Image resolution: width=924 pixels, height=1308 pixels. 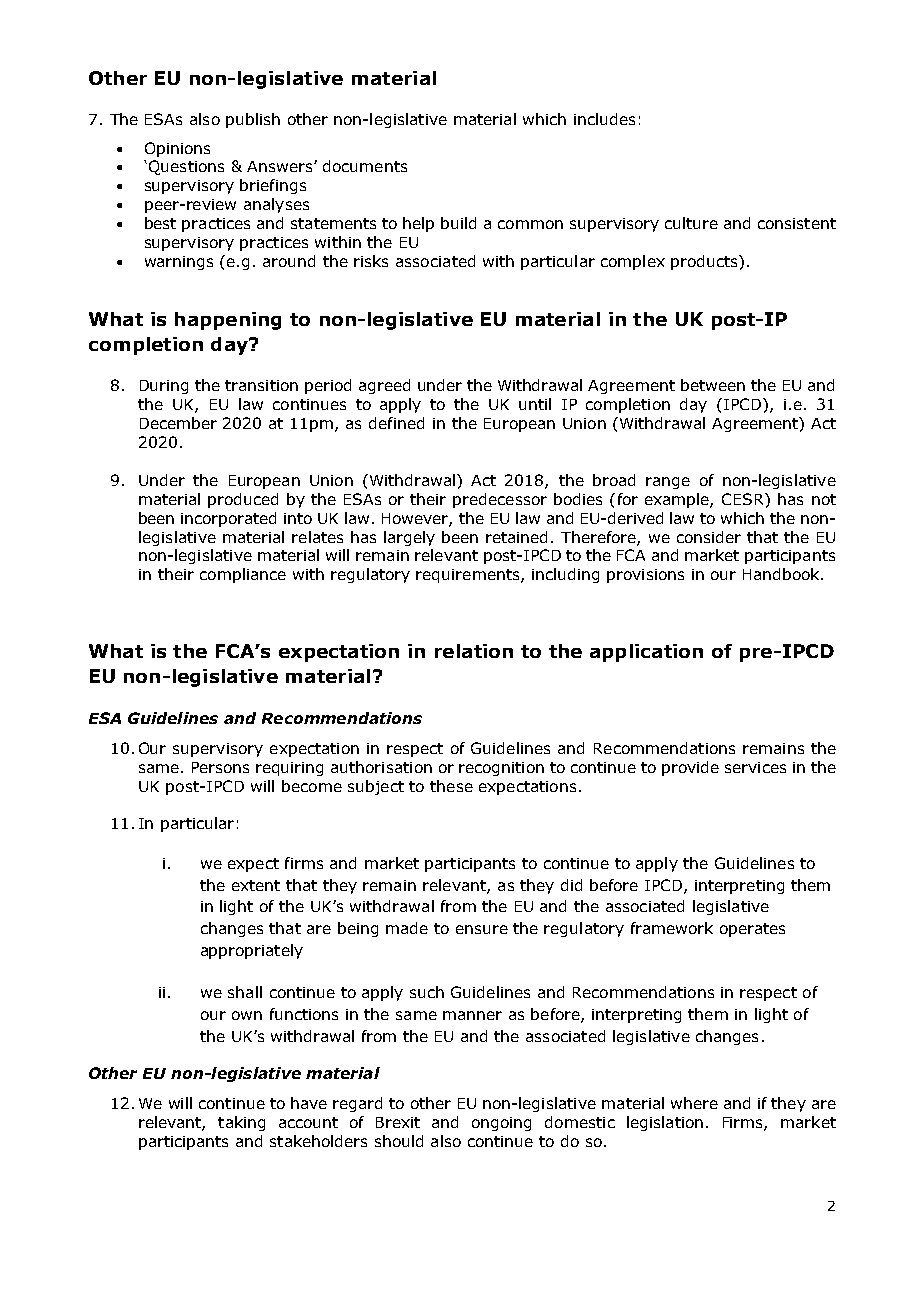 I want to click on where, so click(x=694, y=1103).
